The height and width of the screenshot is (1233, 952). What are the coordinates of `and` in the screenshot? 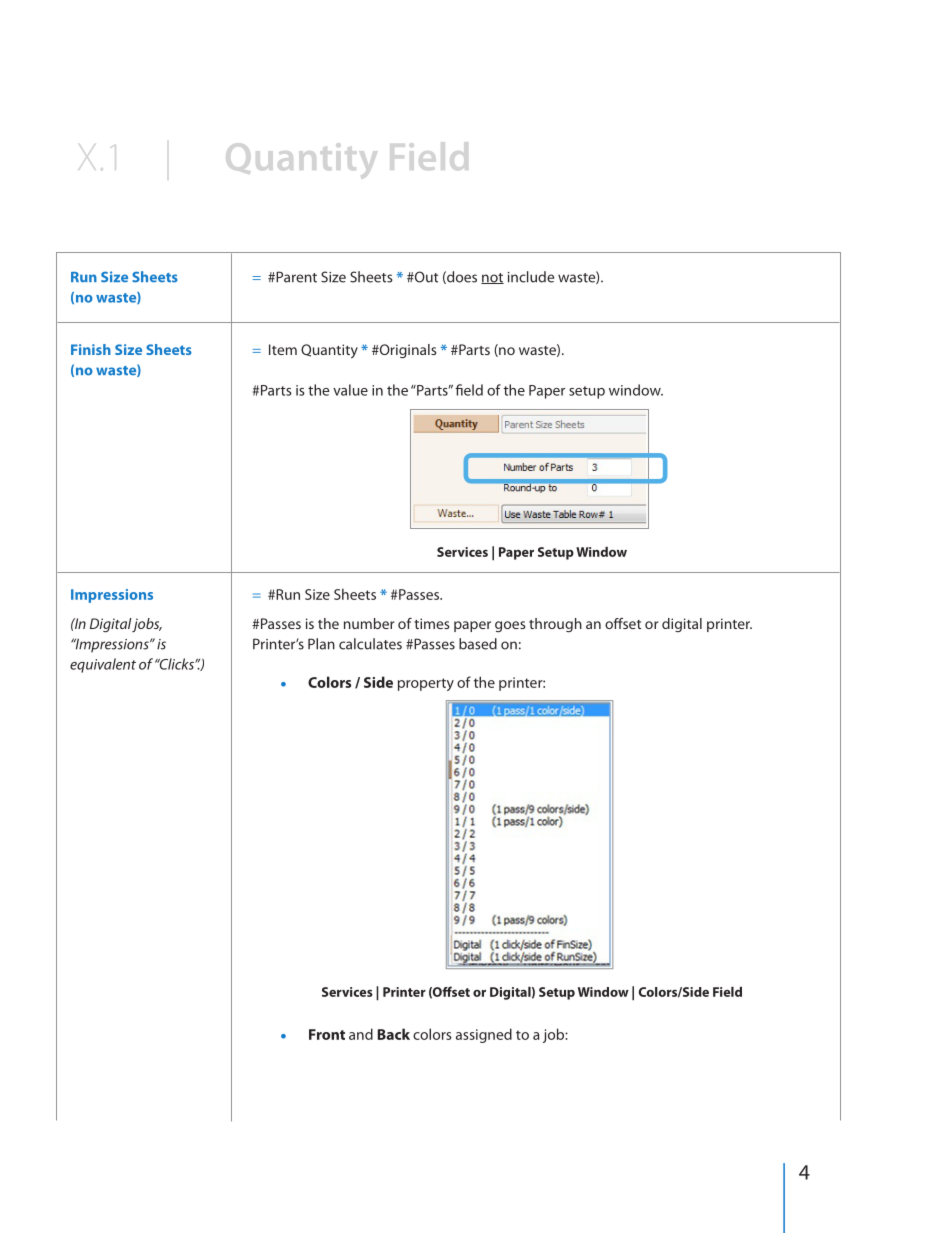 It's located at (361, 1034).
